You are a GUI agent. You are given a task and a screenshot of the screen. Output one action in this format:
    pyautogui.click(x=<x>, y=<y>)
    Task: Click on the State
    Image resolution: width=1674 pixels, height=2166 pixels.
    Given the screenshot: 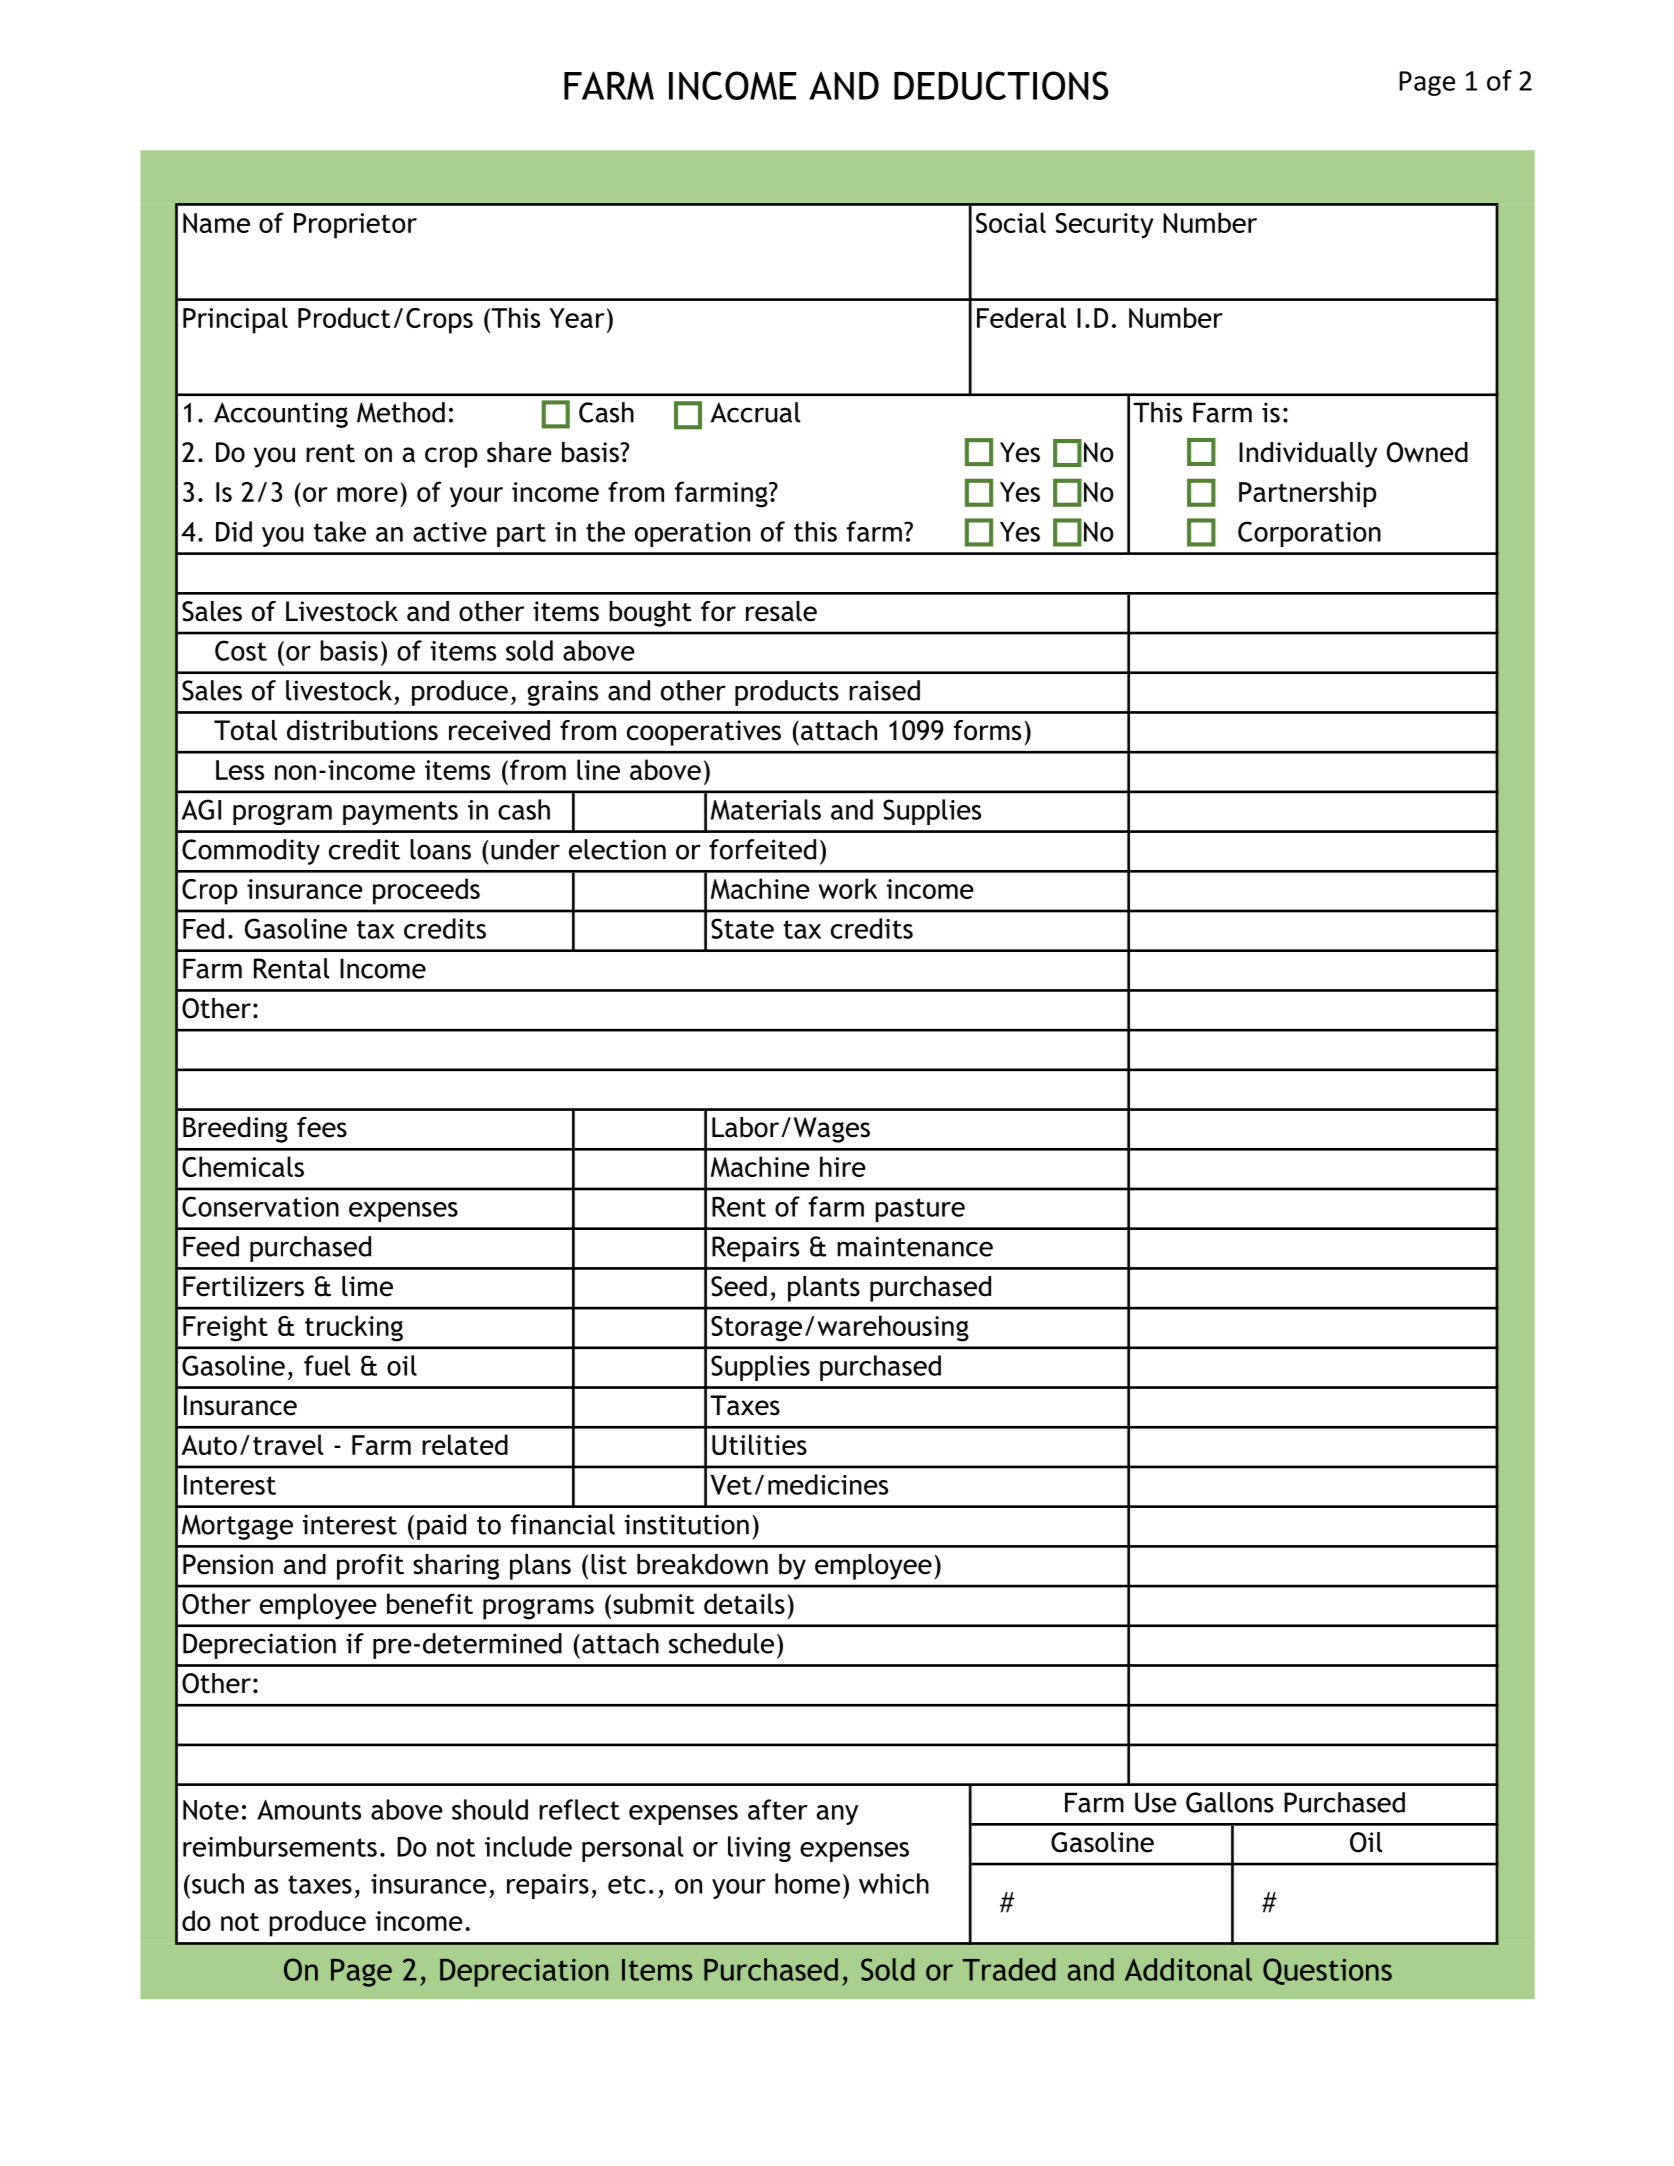 What is the action you would take?
    pyautogui.click(x=742, y=928)
